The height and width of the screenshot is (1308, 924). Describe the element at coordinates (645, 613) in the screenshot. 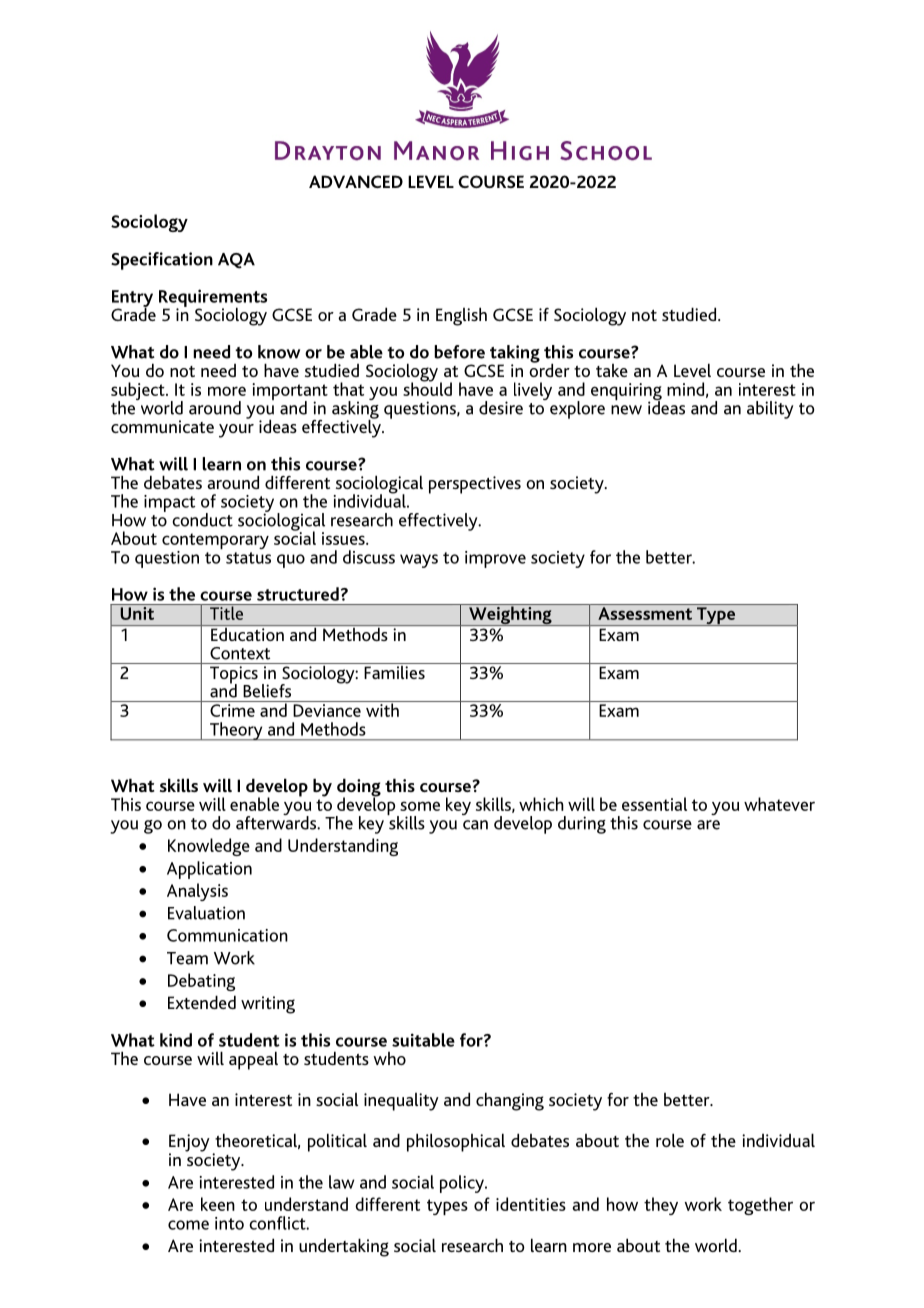

I see `Assessment` at that location.
